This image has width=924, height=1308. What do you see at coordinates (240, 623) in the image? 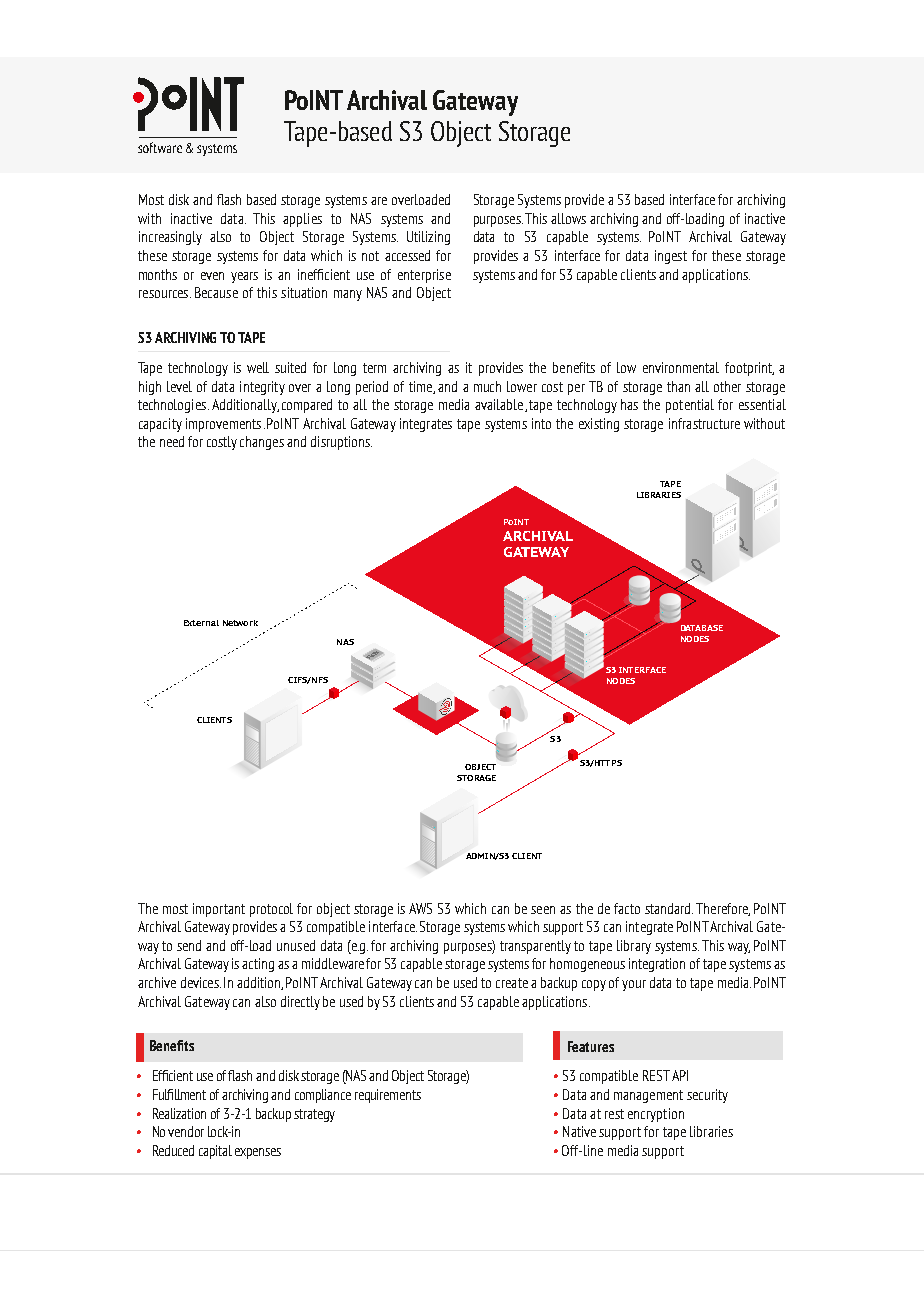
I see `Network` at bounding box center [240, 623].
